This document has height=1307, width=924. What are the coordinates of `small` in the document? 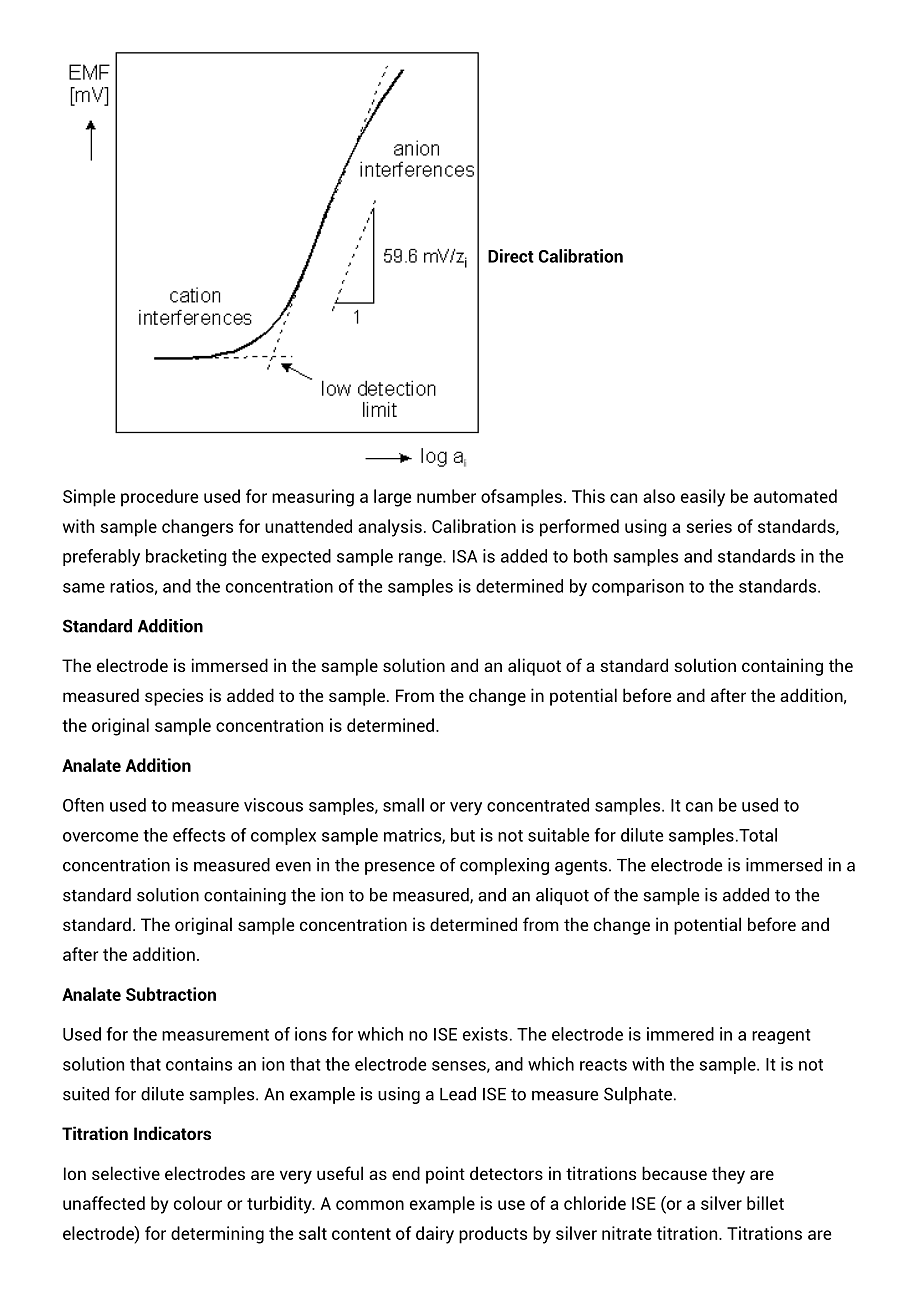 It's located at (403, 805).
